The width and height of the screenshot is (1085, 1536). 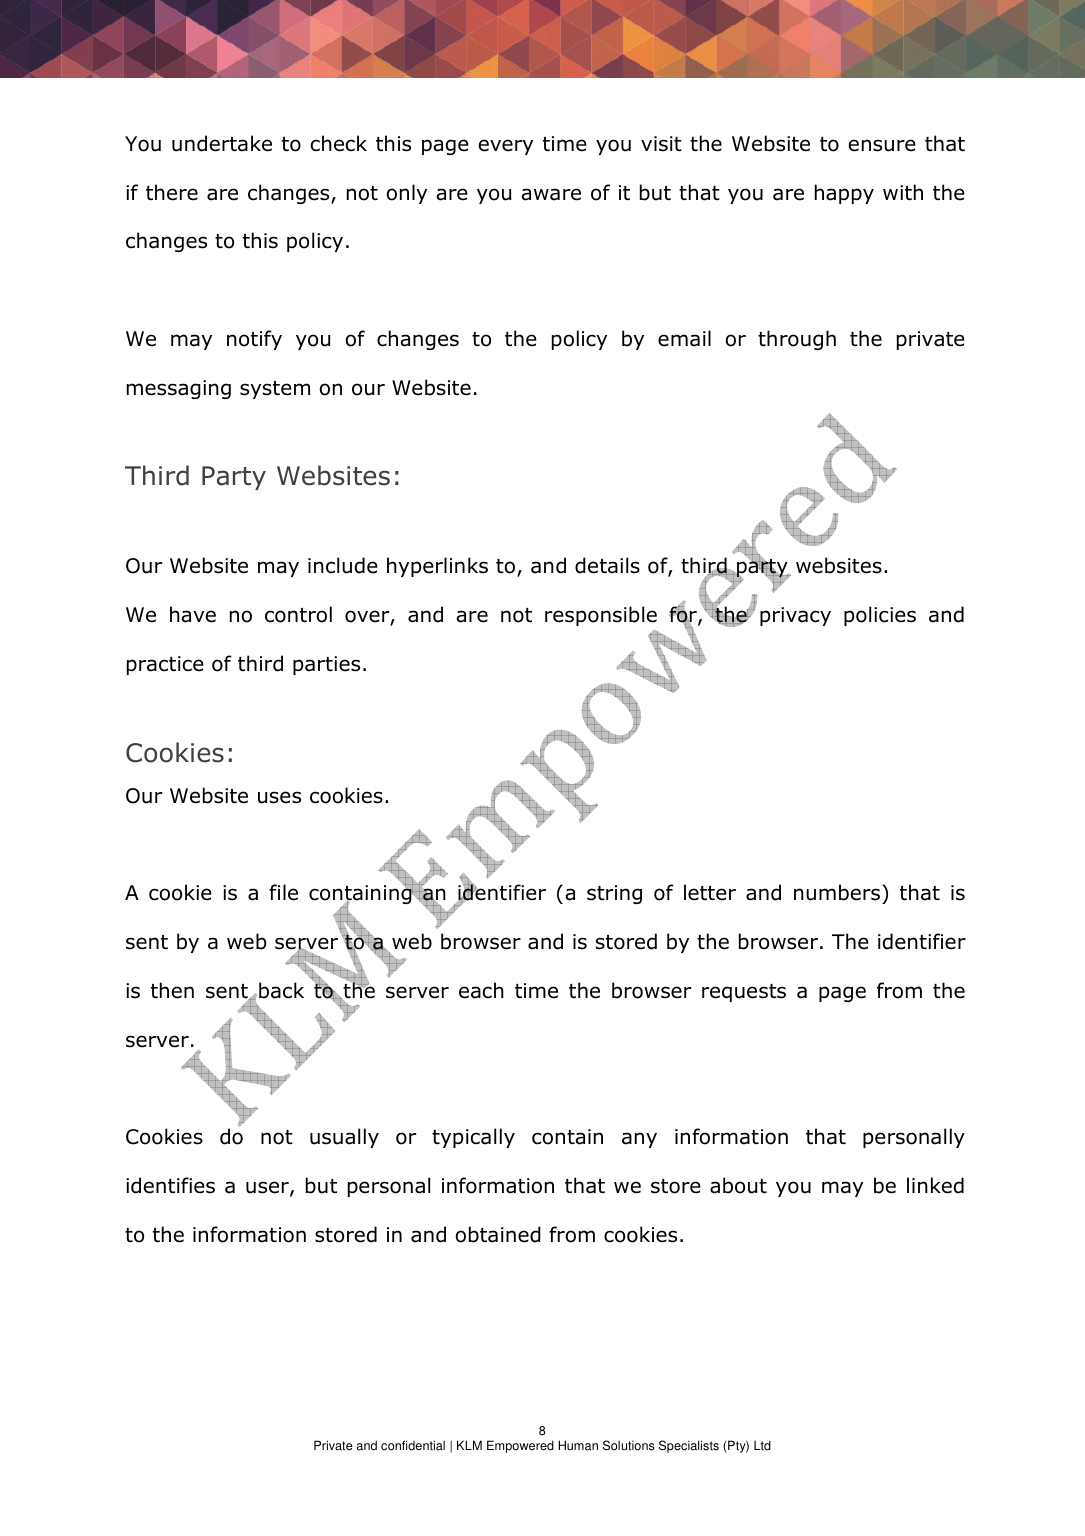 I want to click on numbers, so click(x=837, y=892).
